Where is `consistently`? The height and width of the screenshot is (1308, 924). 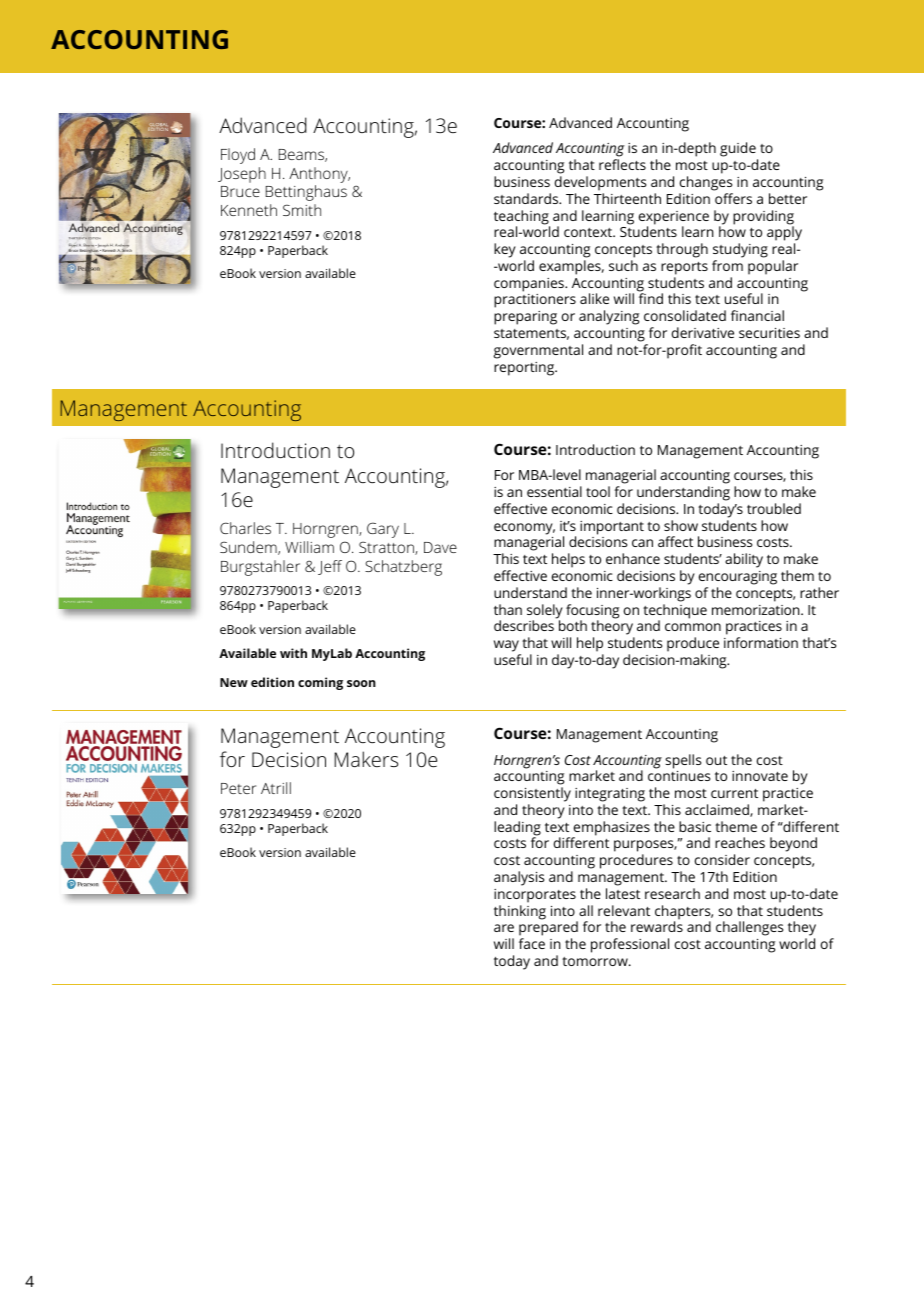
consistently is located at coordinates (532, 794).
